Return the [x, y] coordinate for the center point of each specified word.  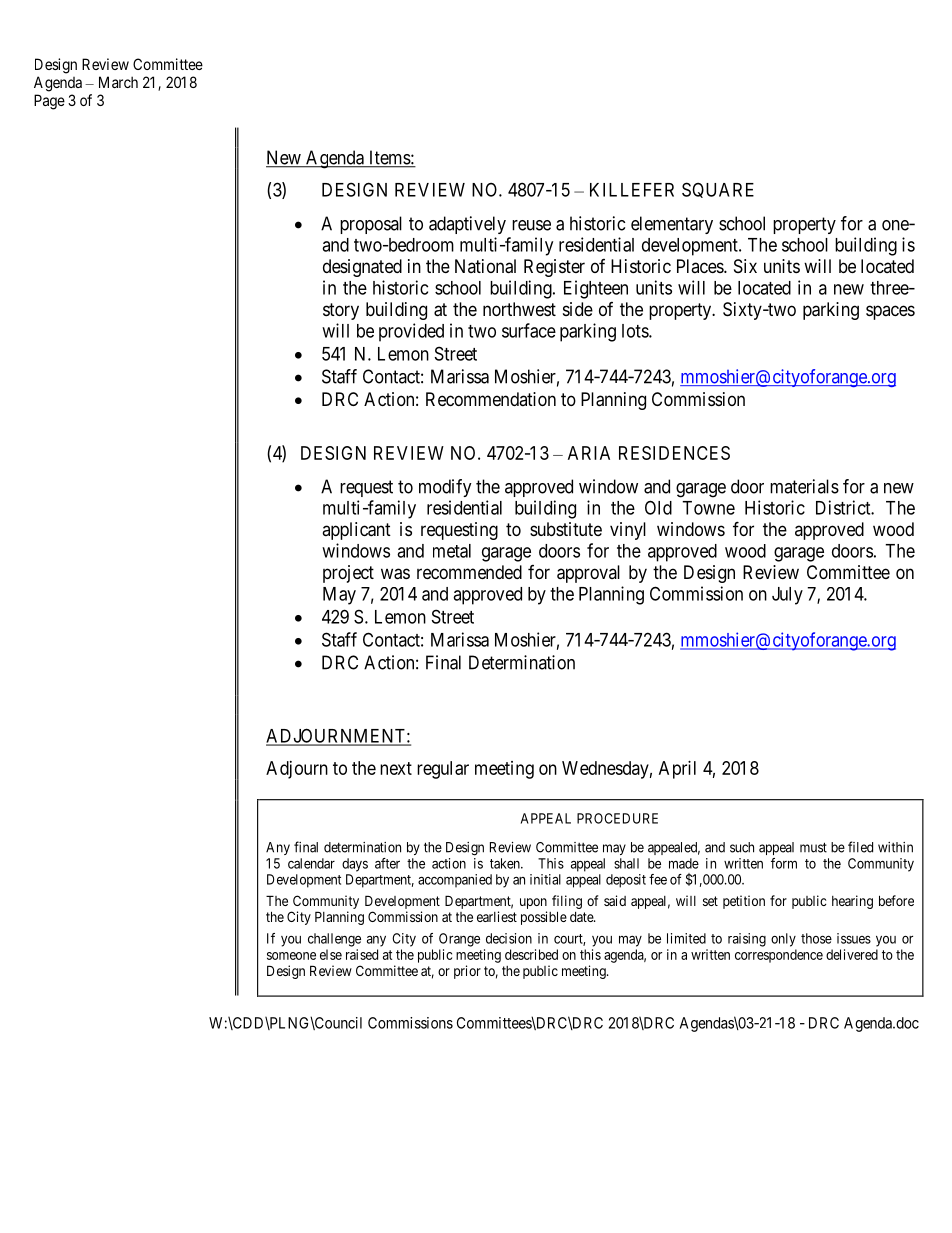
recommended [469, 572]
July [787, 596]
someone [291, 956]
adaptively [467, 225]
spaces [890, 312]
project [348, 574]
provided [411, 332]
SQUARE [718, 190]
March [118, 82]
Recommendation [491, 399]
